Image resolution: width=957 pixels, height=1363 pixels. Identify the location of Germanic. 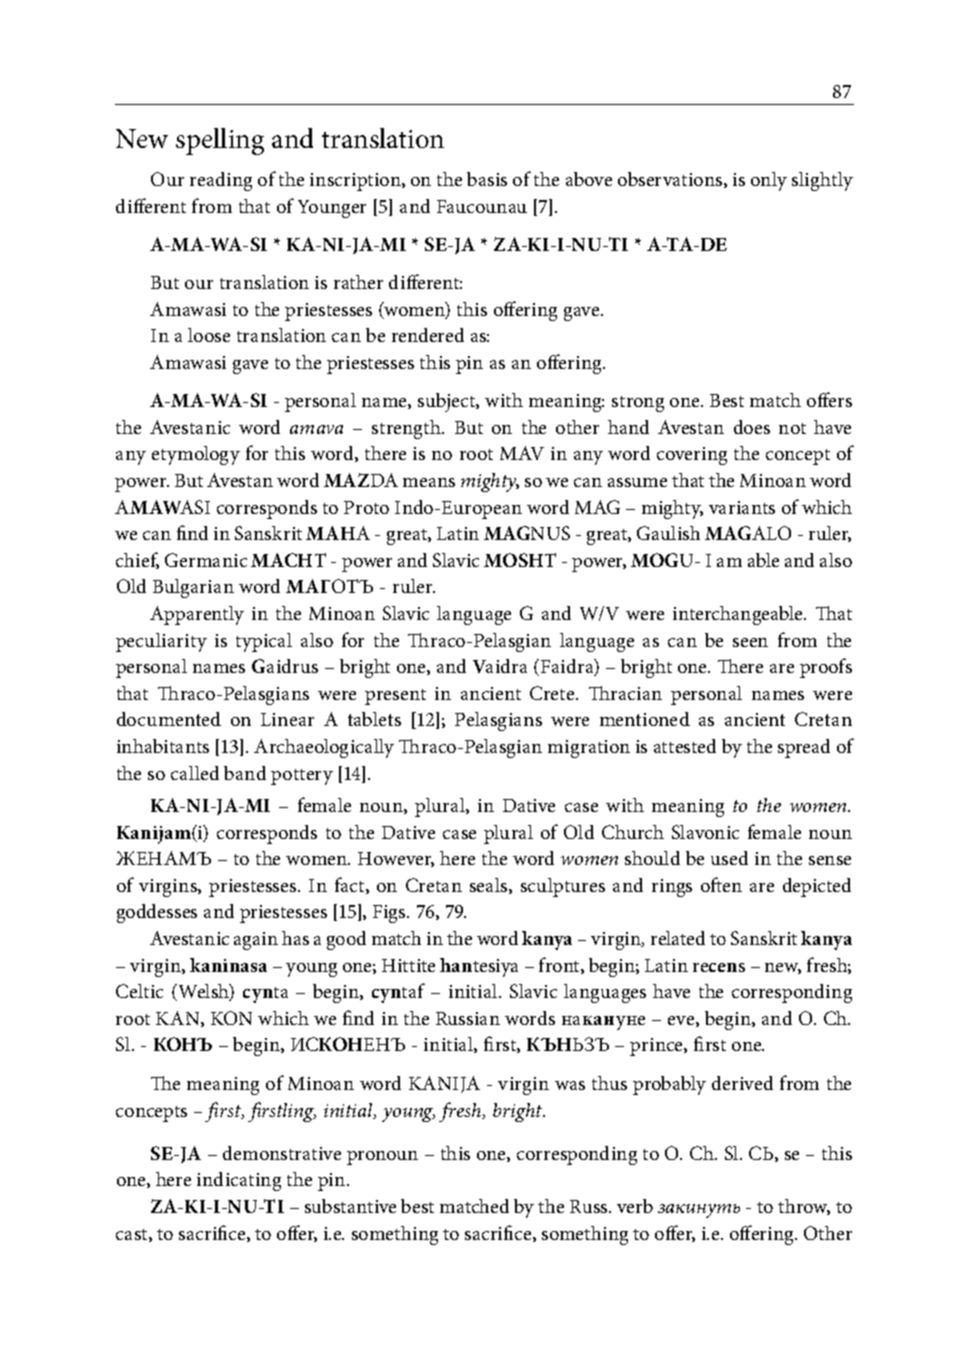
(206, 560).
